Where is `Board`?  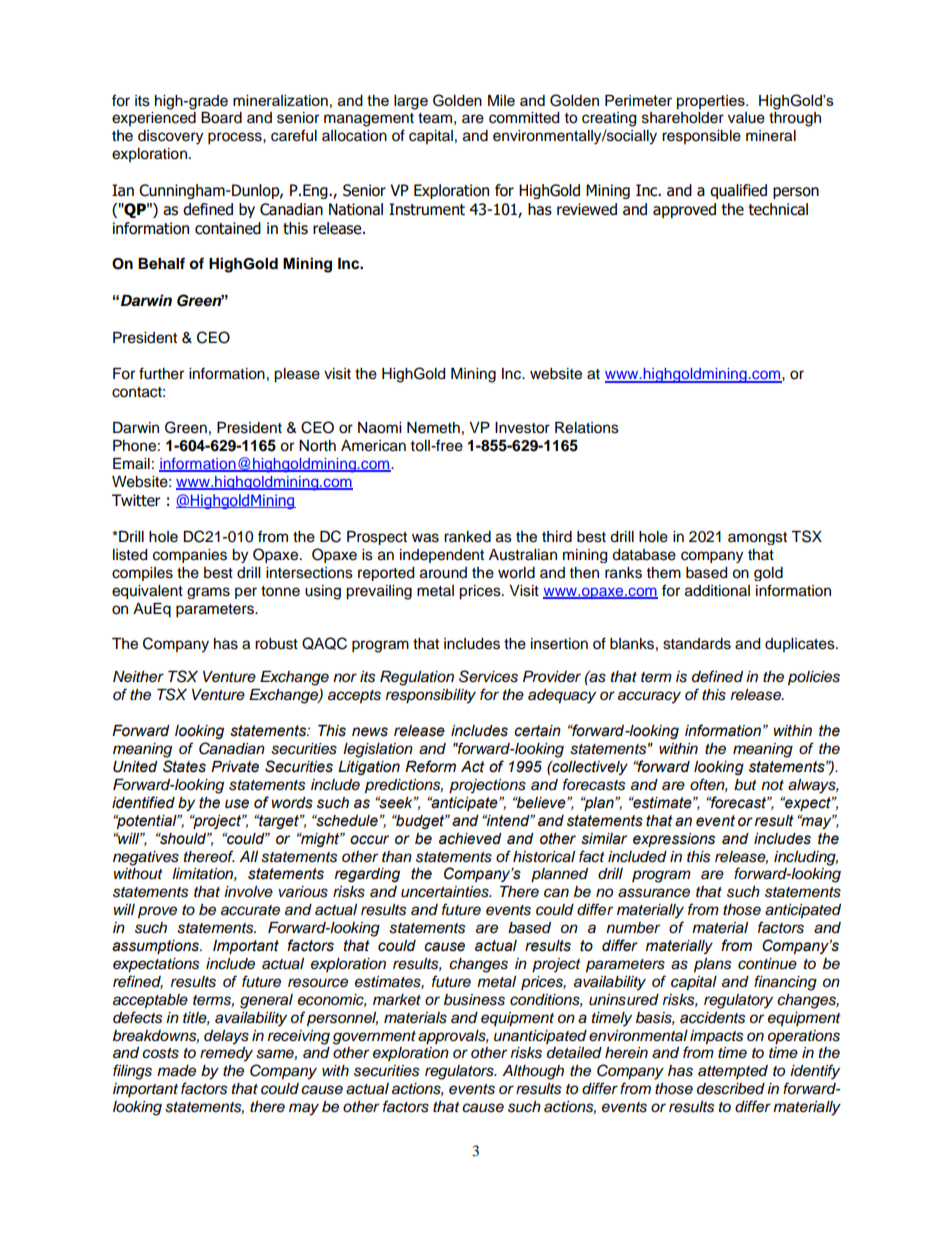 Board is located at coordinates (221, 118).
